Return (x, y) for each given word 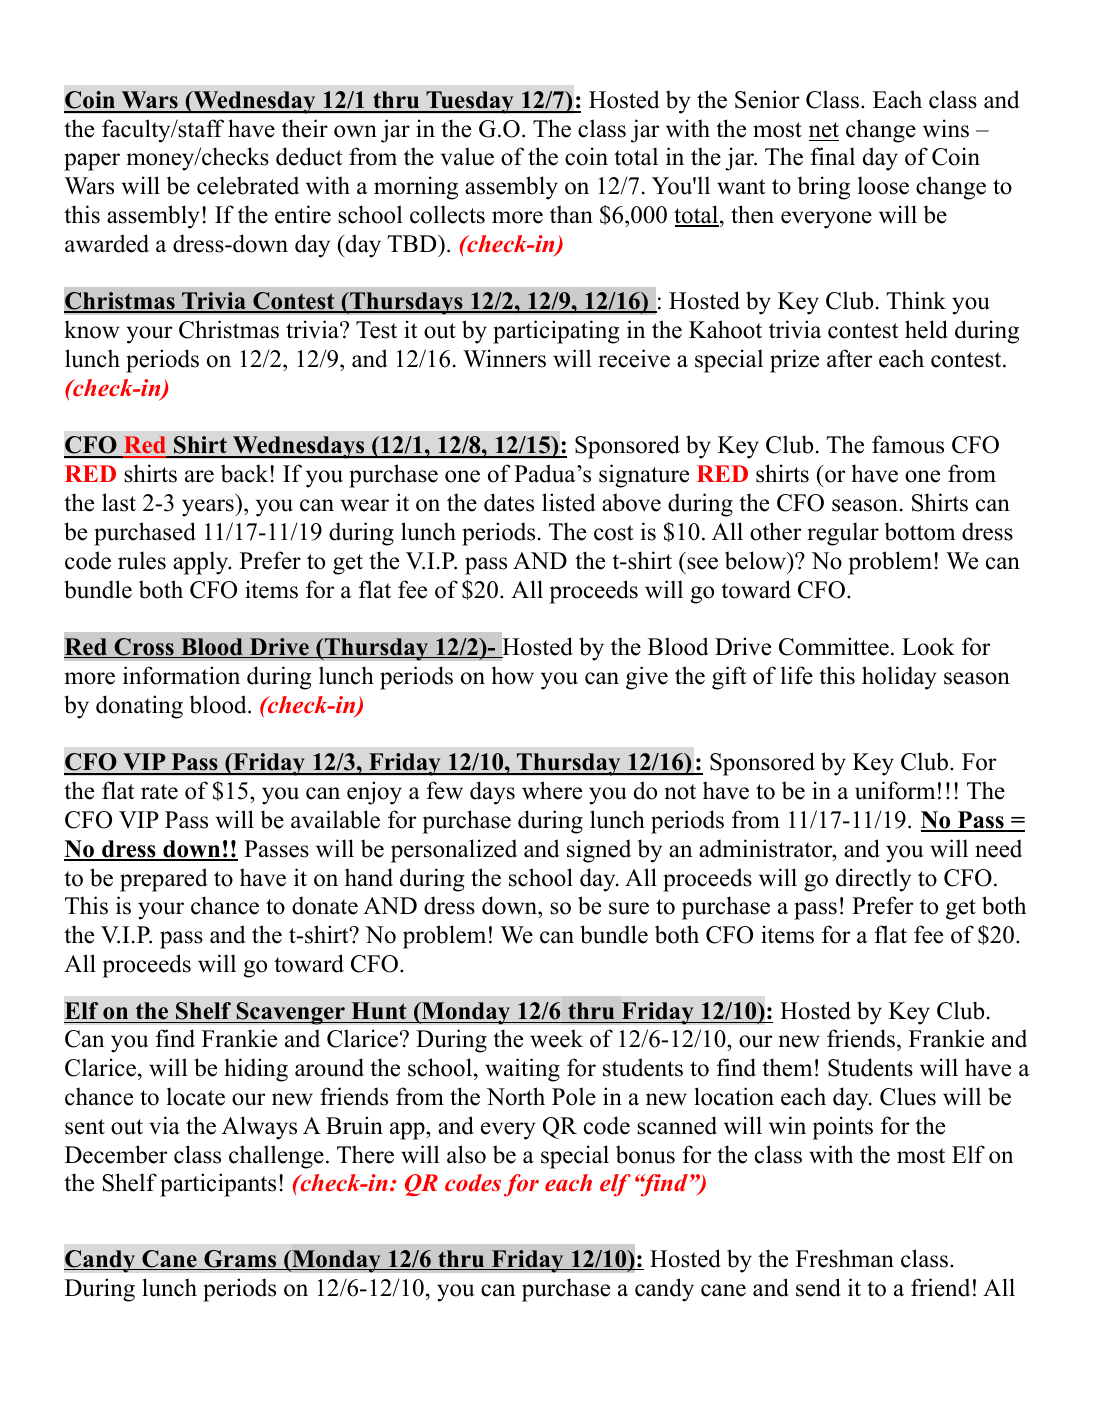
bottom (920, 531)
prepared (164, 880)
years (209, 508)
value (467, 156)
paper (92, 162)
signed (599, 851)
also (466, 1154)
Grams (240, 1260)
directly (873, 880)
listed (569, 502)
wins (946, 128)
